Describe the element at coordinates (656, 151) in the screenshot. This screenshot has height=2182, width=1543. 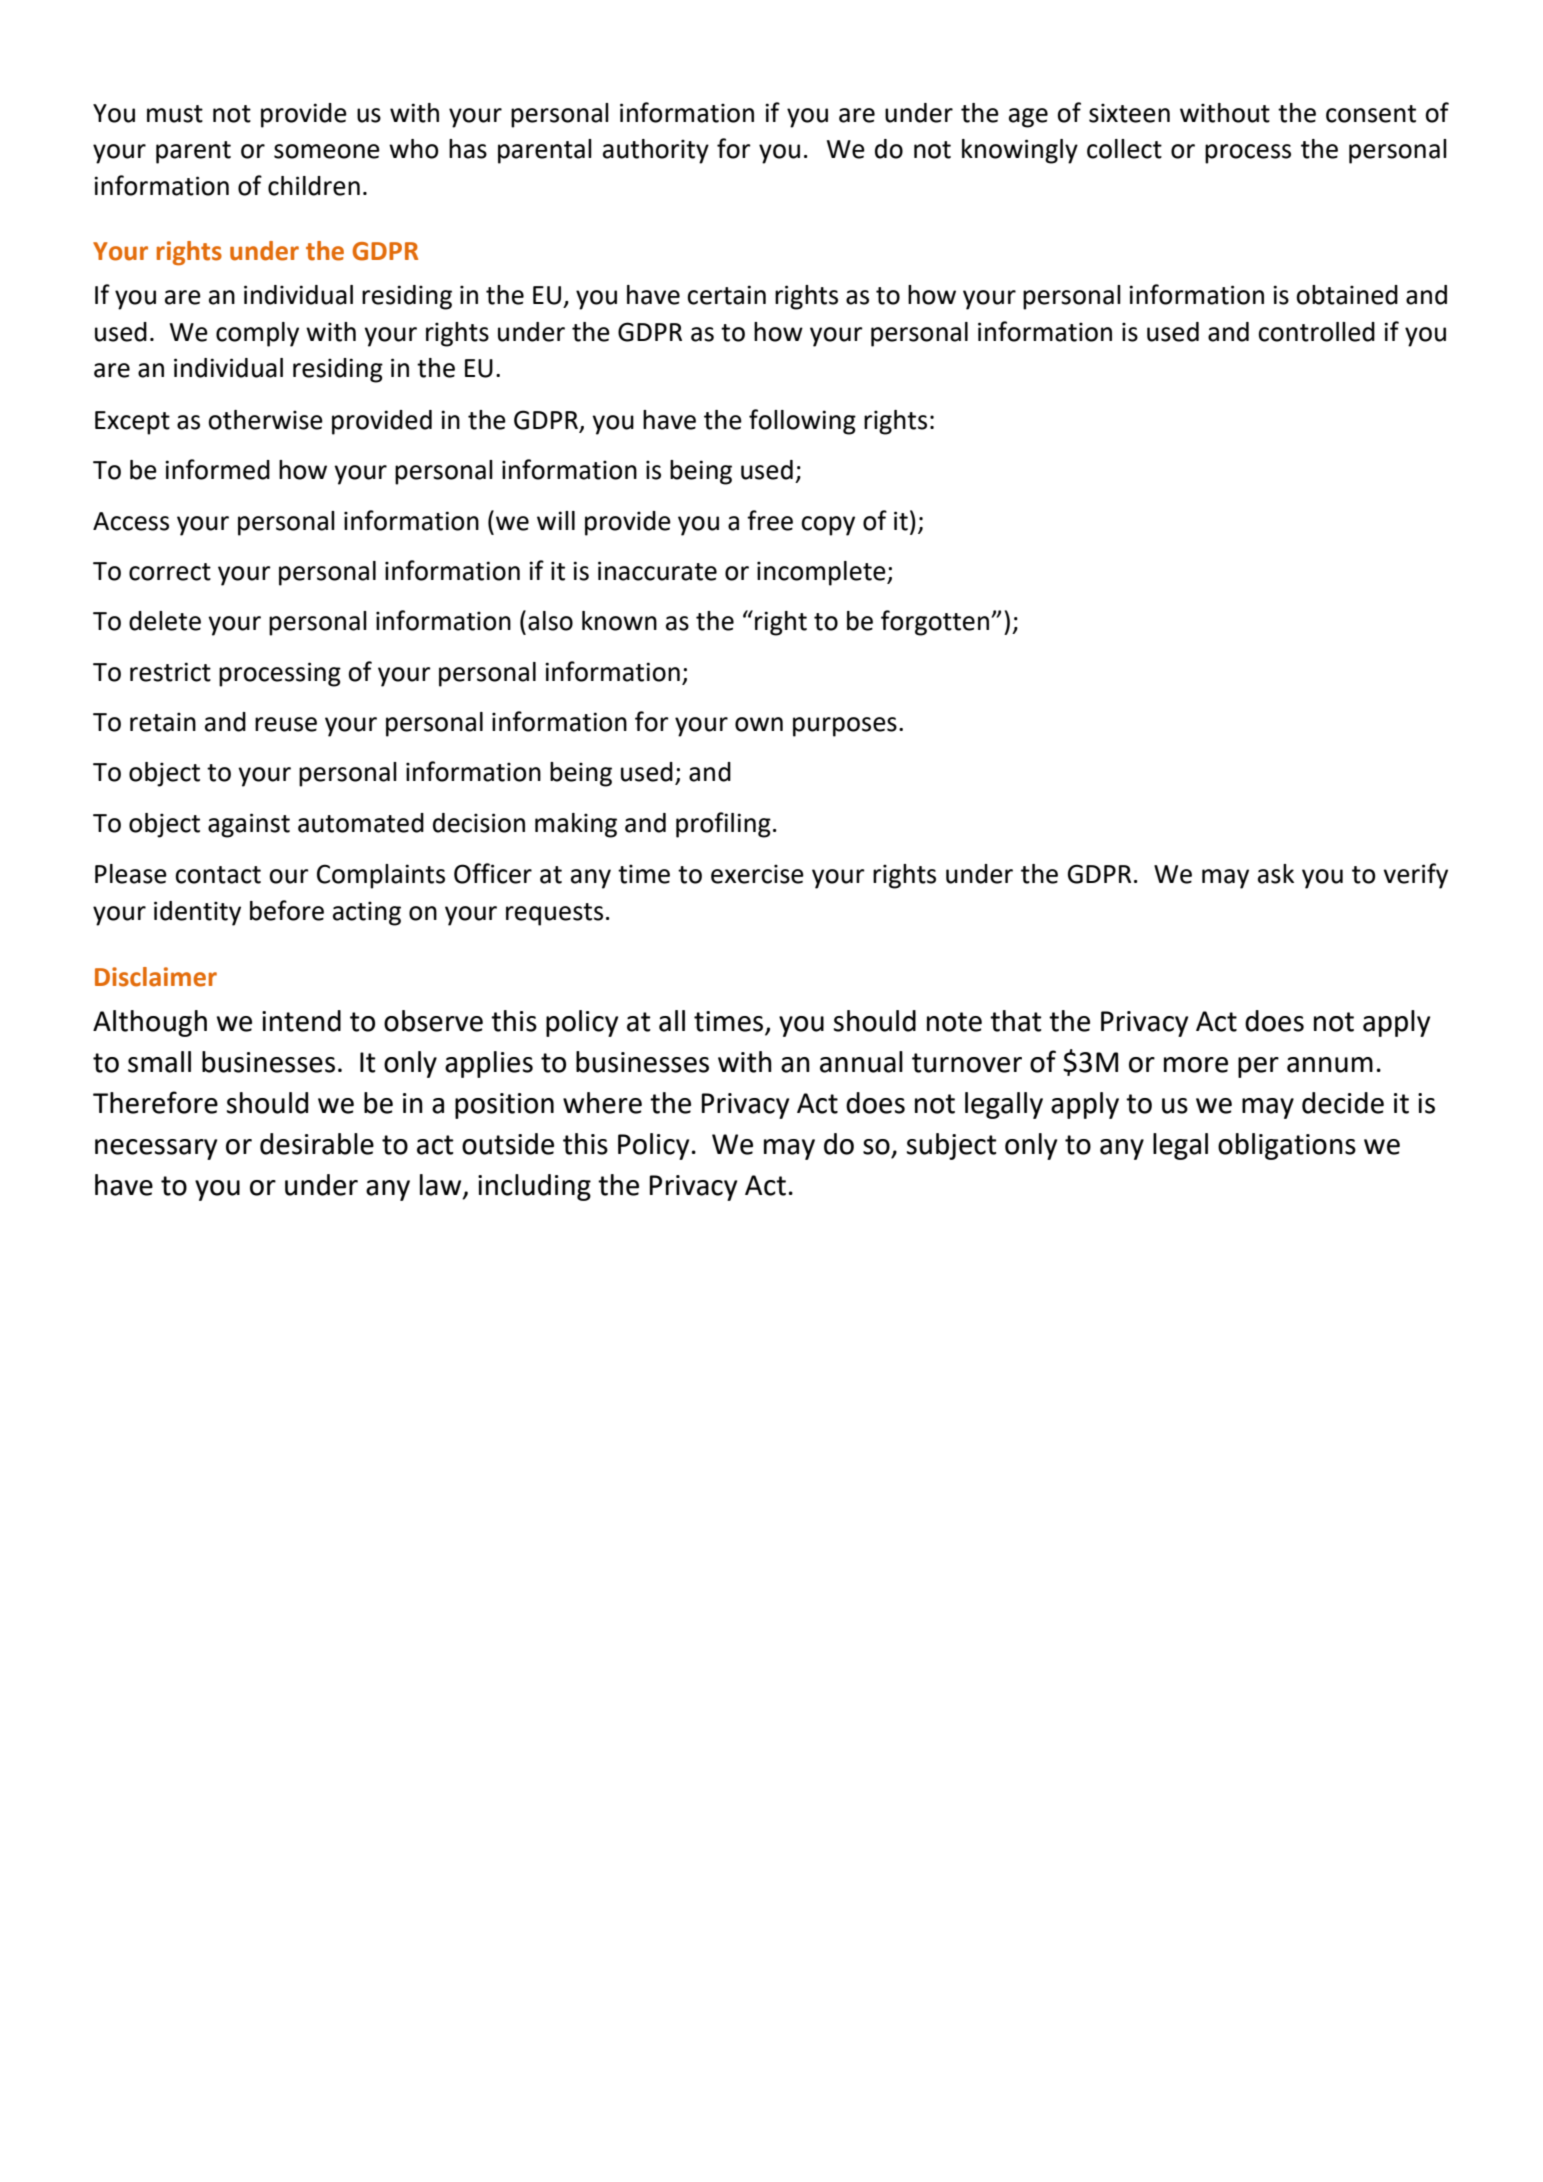
I see `authority` at that location.
